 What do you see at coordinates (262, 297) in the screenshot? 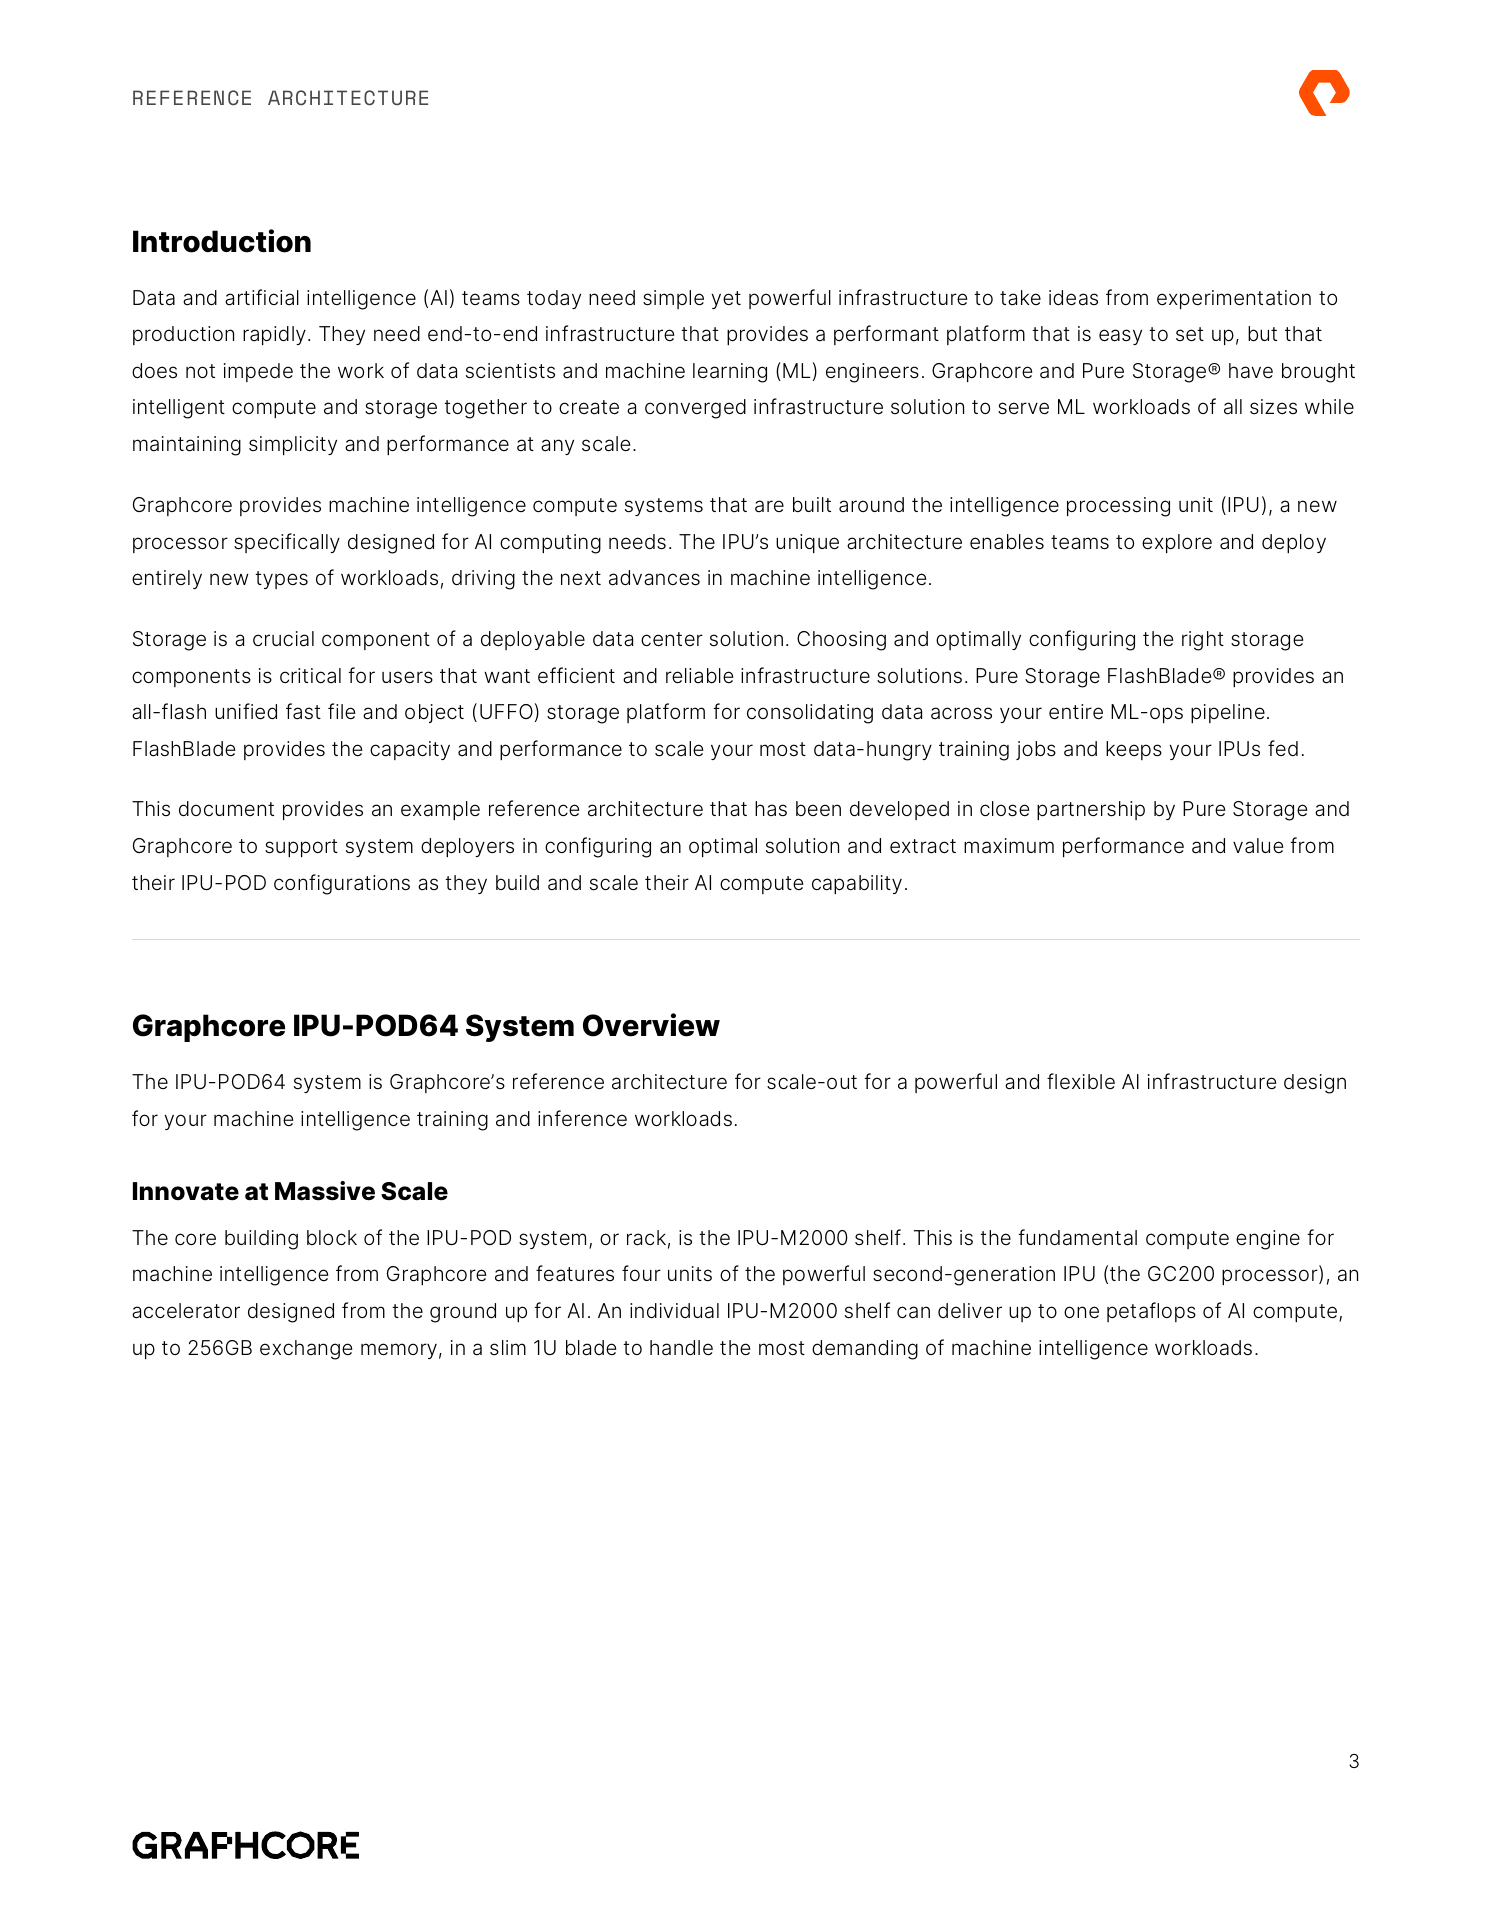
I see `artificial` at bounding box center [262, 297].
